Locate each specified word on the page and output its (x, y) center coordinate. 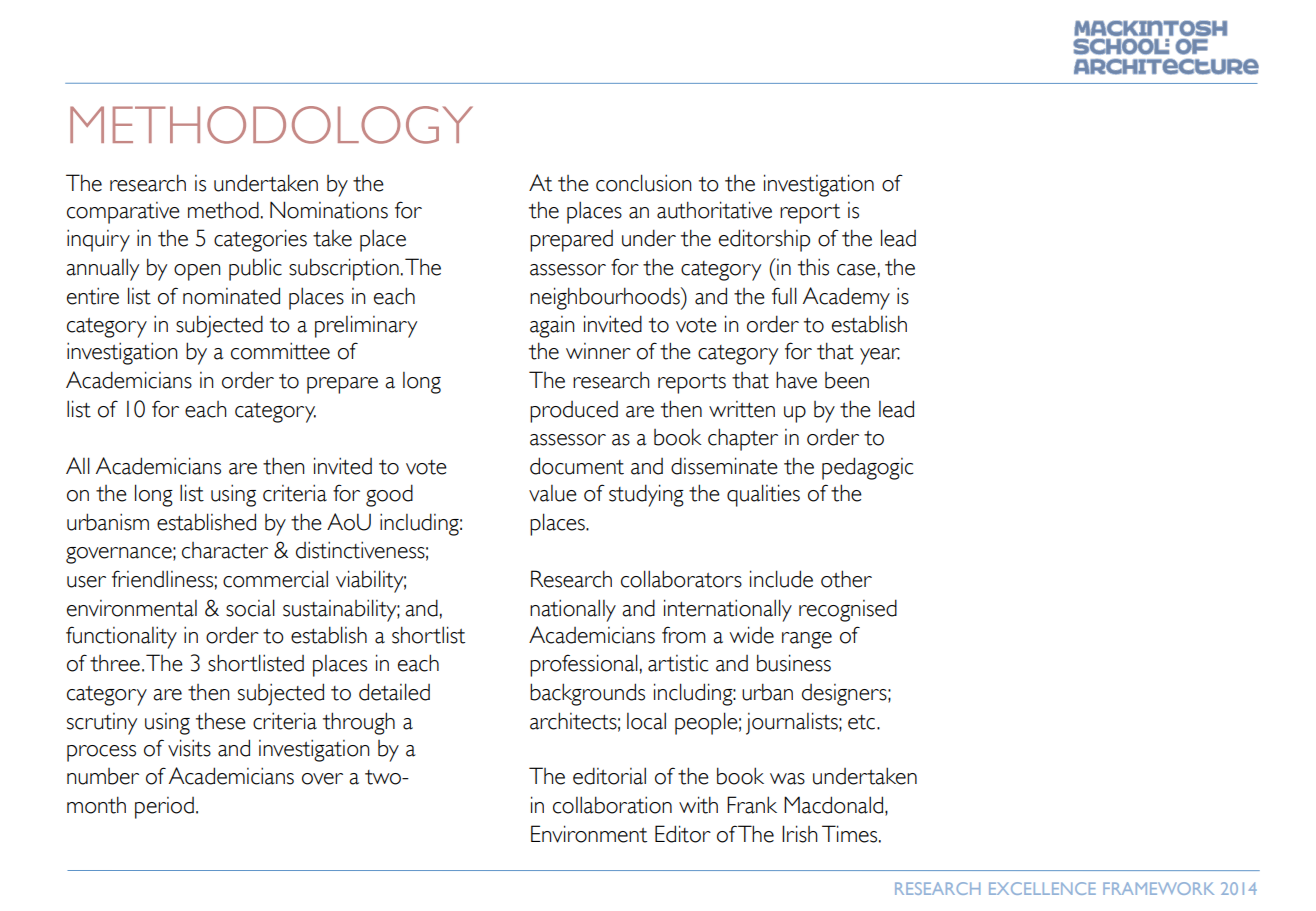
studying (646, 495)
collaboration (612, 805)
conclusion (644, 183)
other (846, 579)
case (856, 270)
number (103, 776)
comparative (123, 213)
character (225, 550)
